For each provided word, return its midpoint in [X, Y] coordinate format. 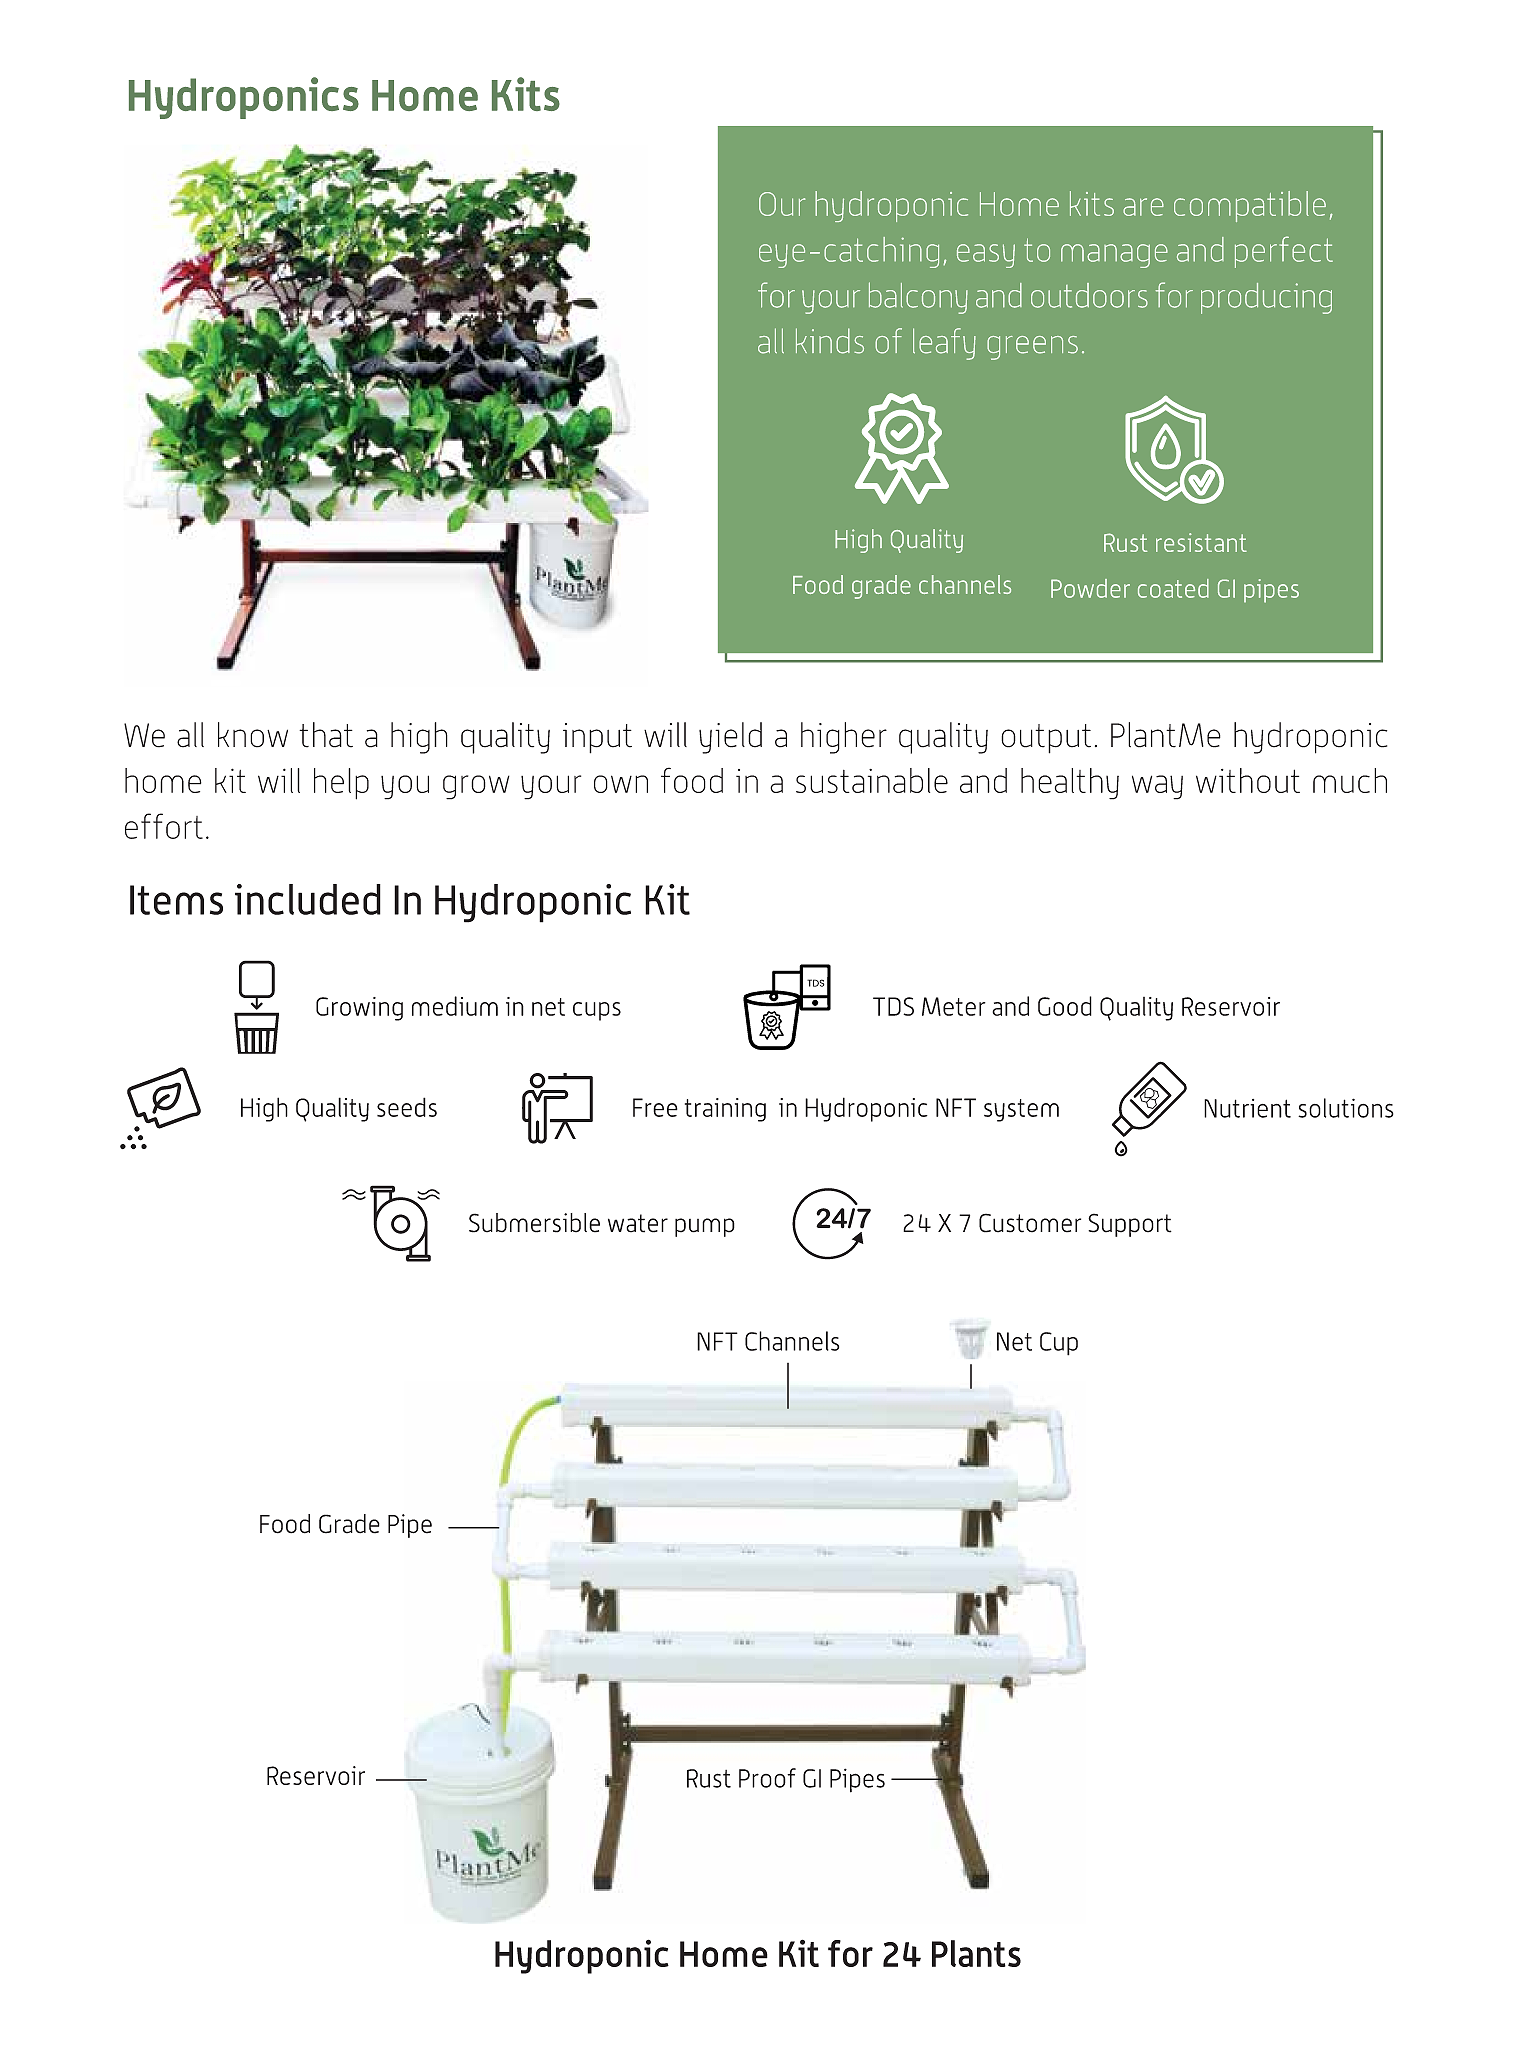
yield [730, 738]
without [1248, 780]
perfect [1284, 252]
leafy [944, 344]
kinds [830, 341]
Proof [767, 1778]
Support [1130, 1225]
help [341, 784]
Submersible [534, 1223]
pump [705, 1227]
